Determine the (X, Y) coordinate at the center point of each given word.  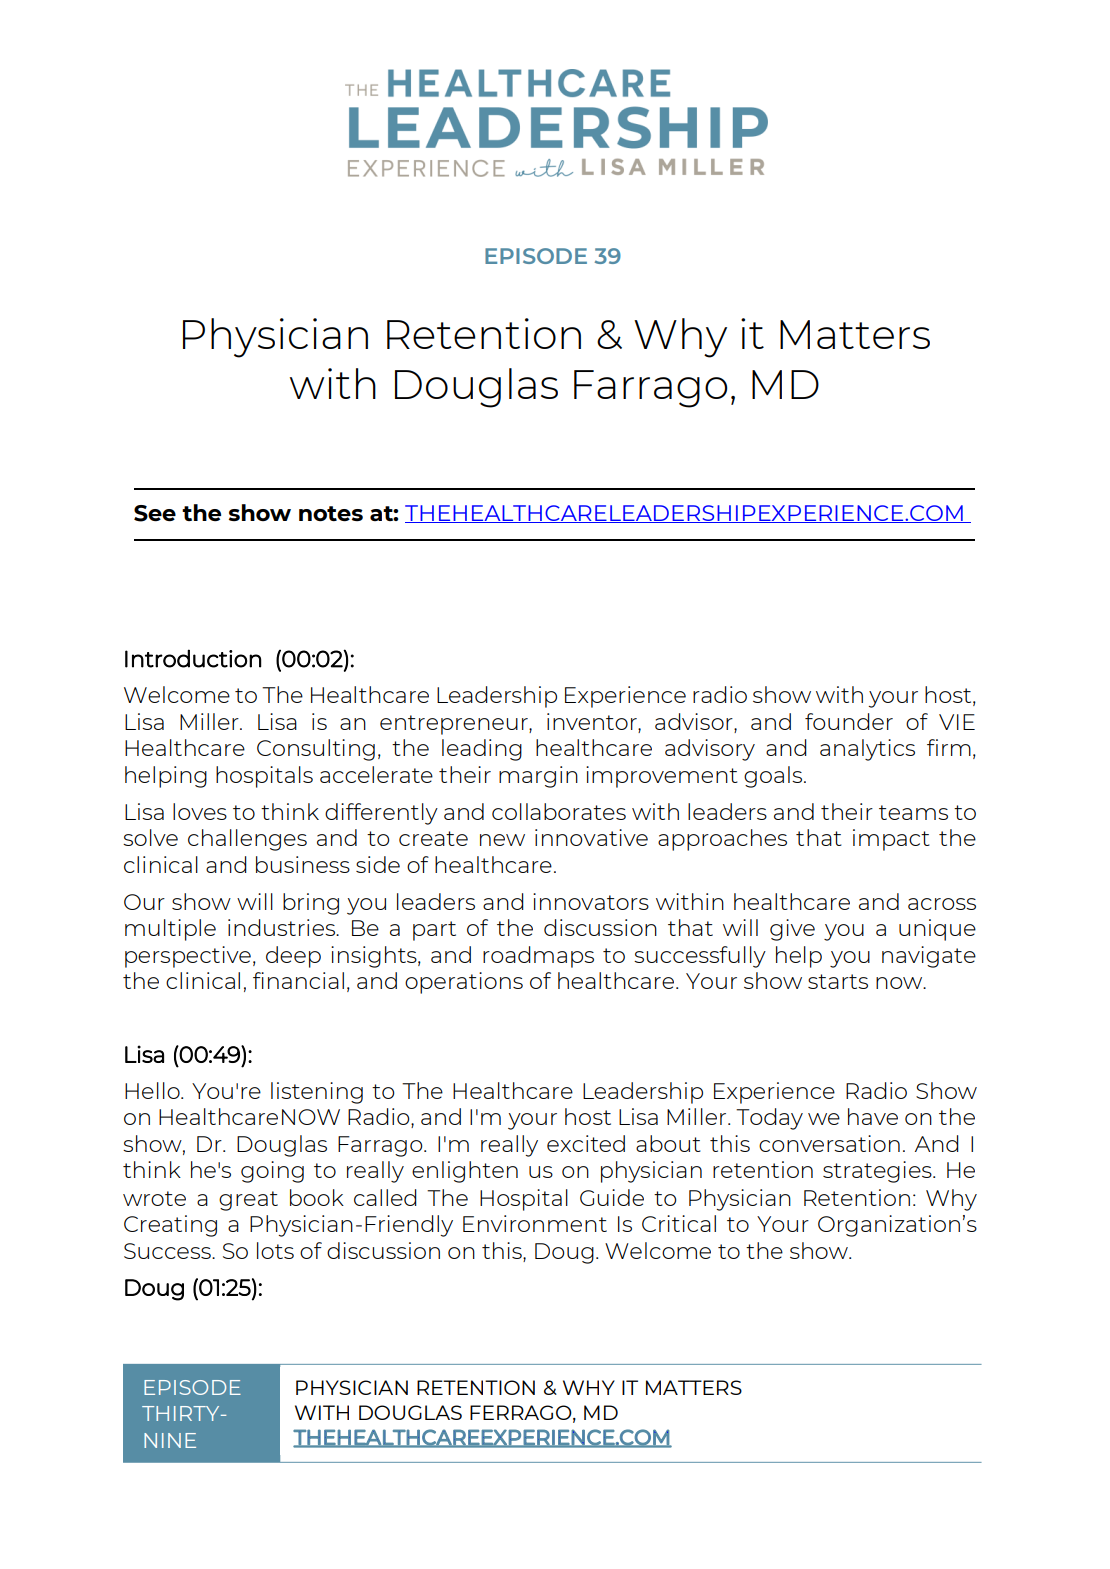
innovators (591, 901)
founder (849, 721)
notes (331, 513)
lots (275, 1250)
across (942, 904)
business (303, 864)
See (155, 513)
